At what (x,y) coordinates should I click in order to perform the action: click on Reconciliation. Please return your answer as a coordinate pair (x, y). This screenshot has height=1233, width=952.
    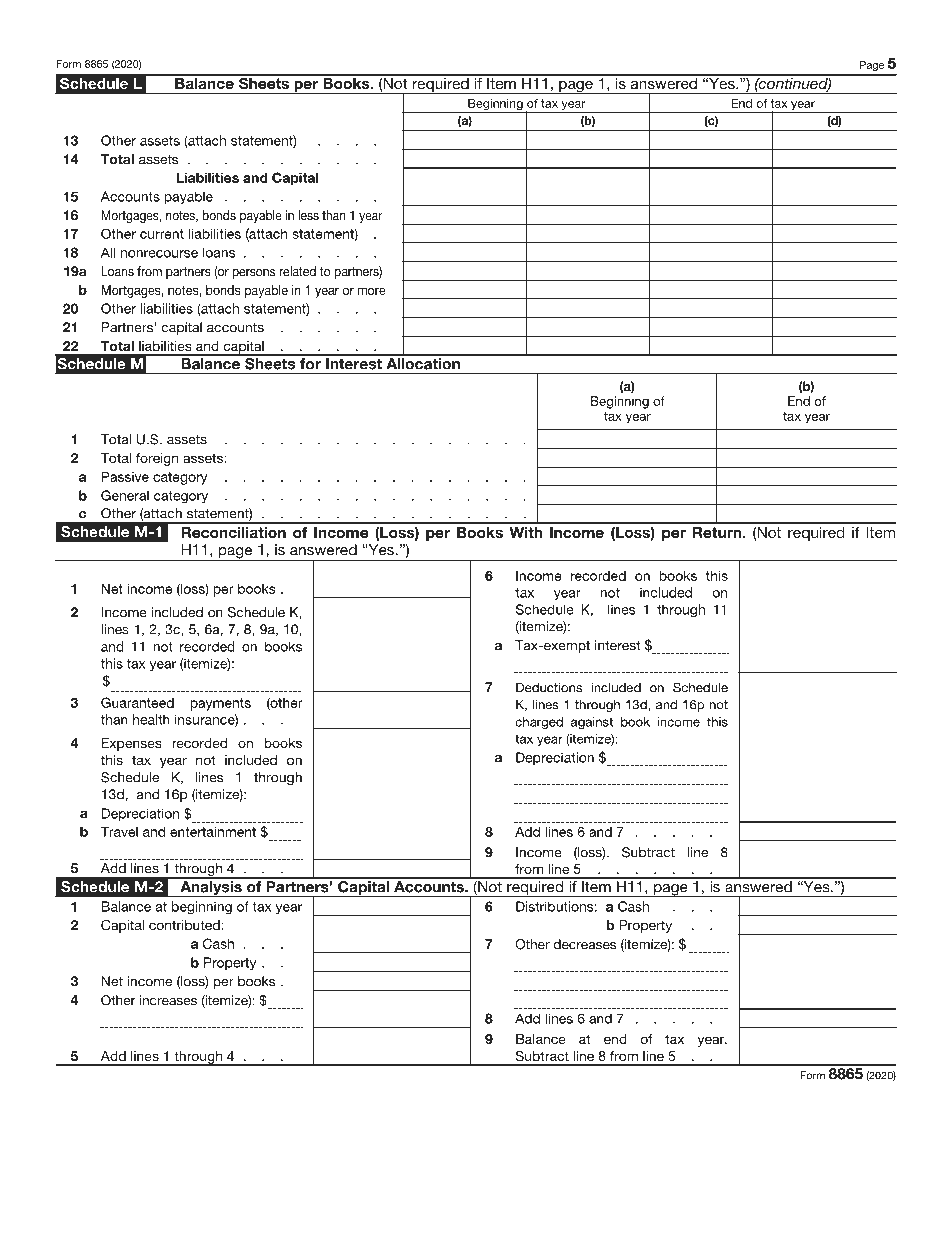
    Looking at the image, I should click on (233, 532).
